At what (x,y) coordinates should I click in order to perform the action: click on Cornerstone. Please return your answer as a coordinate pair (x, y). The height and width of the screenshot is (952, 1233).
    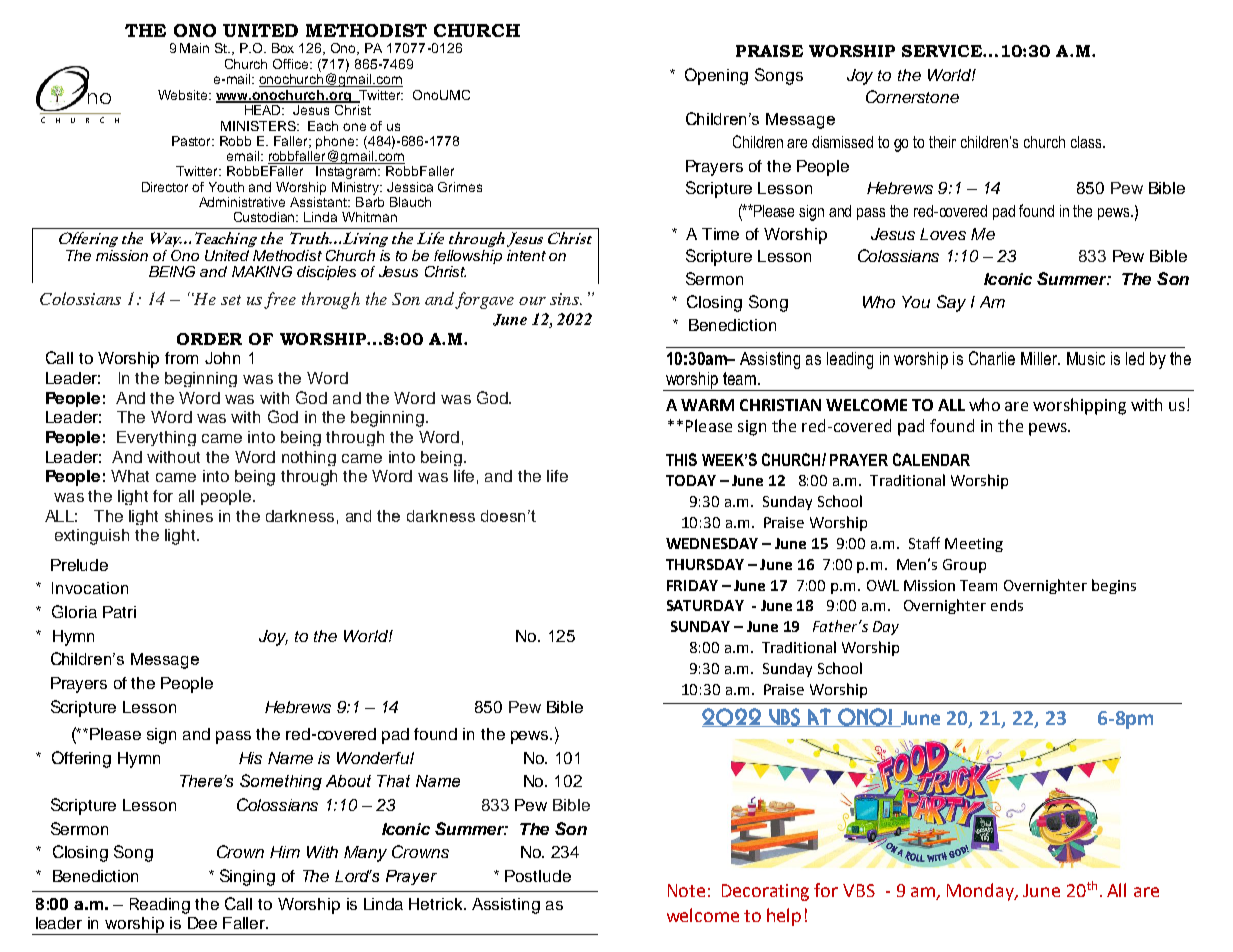
    Looking at the image, I should click on (912, 96).
